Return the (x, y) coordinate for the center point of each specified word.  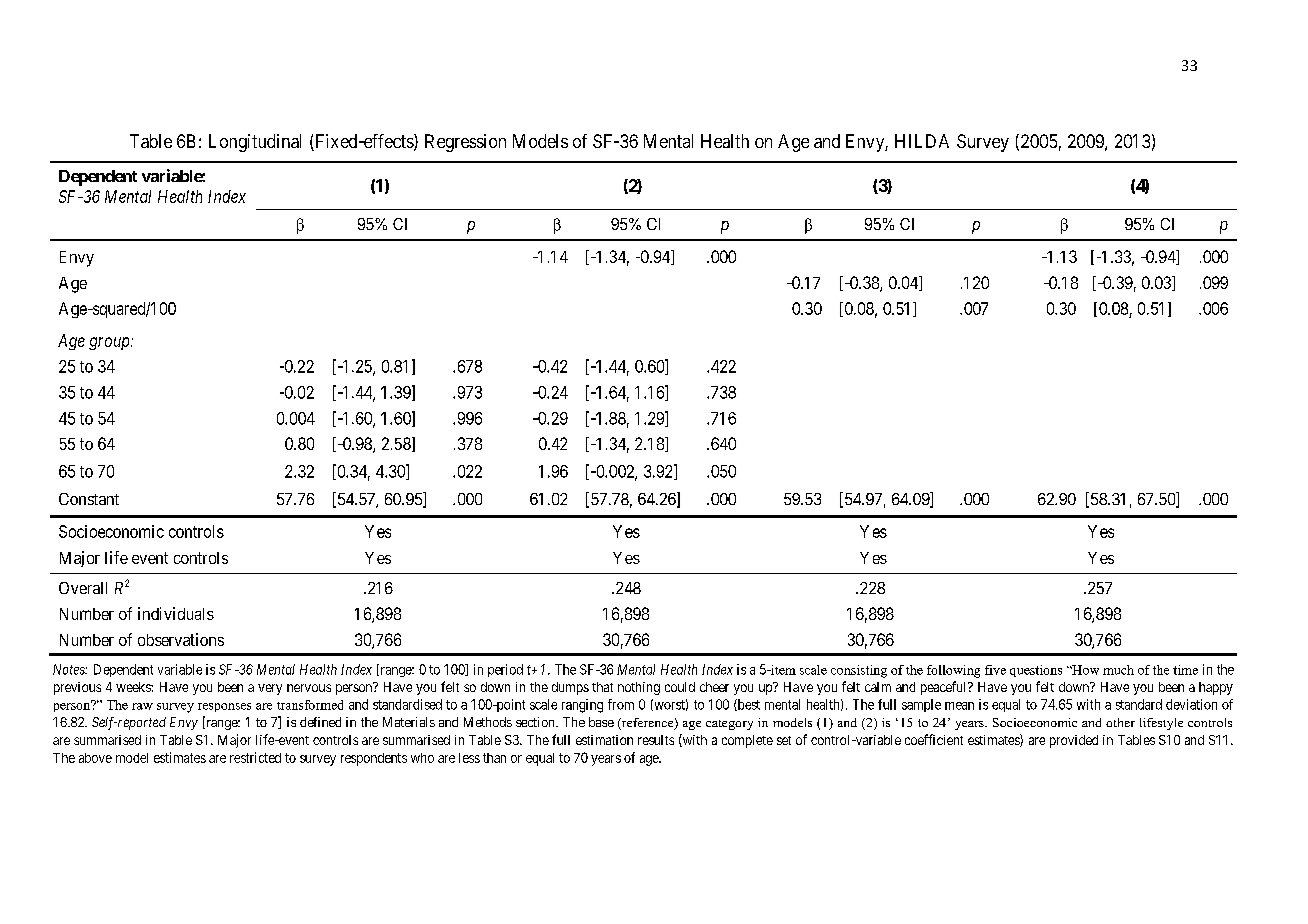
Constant (89, 499)
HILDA (922, 141)
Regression (465, 143)
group (110, 343)
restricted (255, 757)
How (1084, 670)
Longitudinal (255, 143)
